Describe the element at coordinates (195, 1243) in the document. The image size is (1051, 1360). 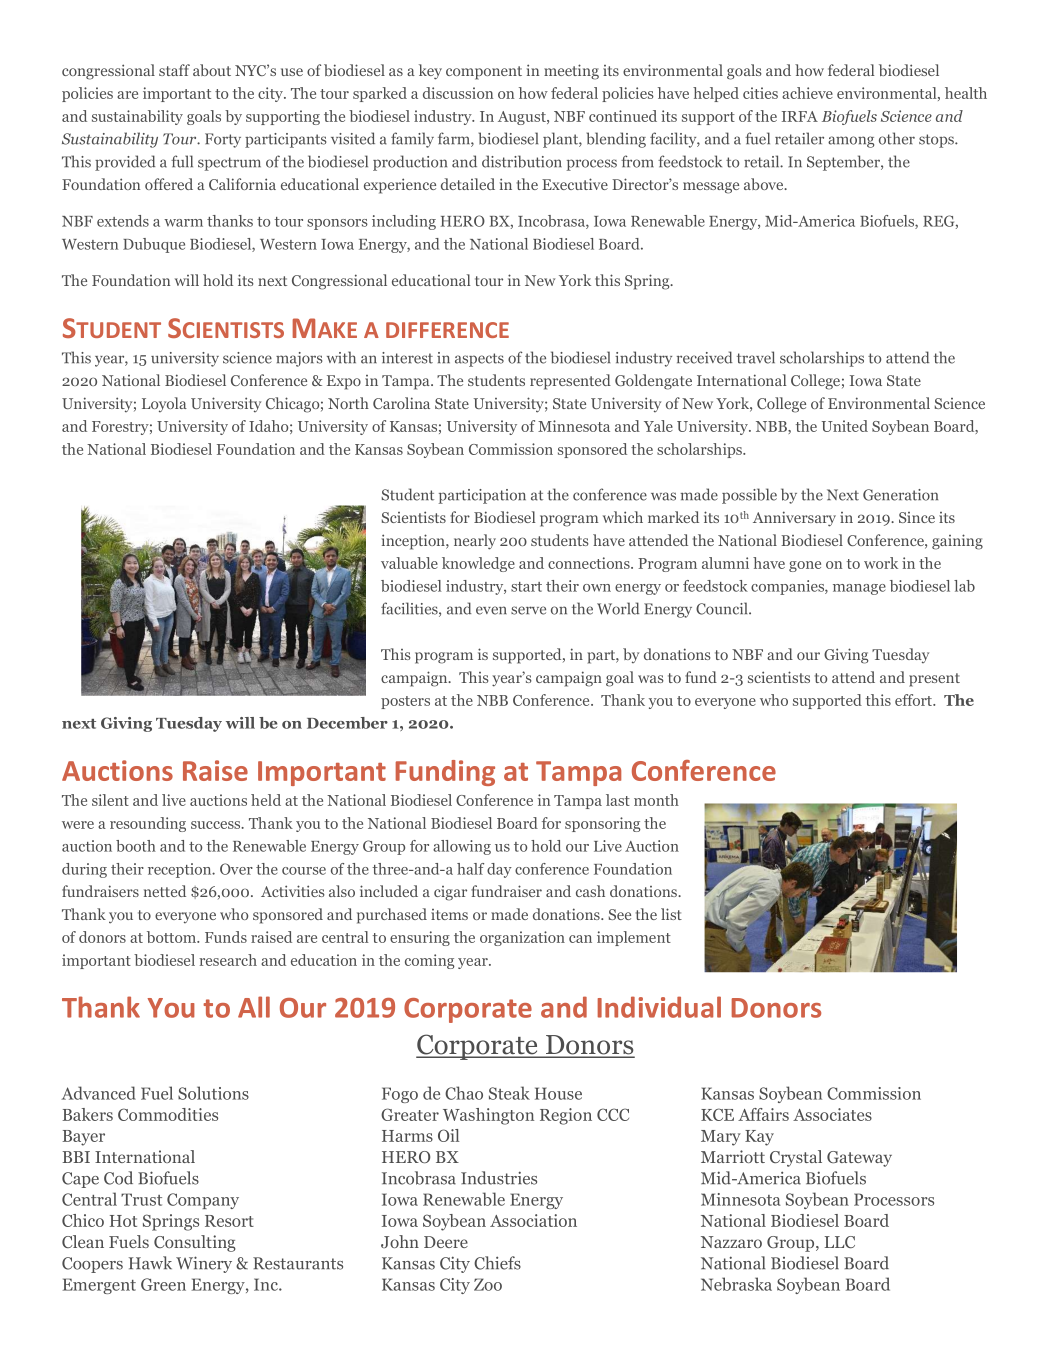
I see `Consulting` at that location.
